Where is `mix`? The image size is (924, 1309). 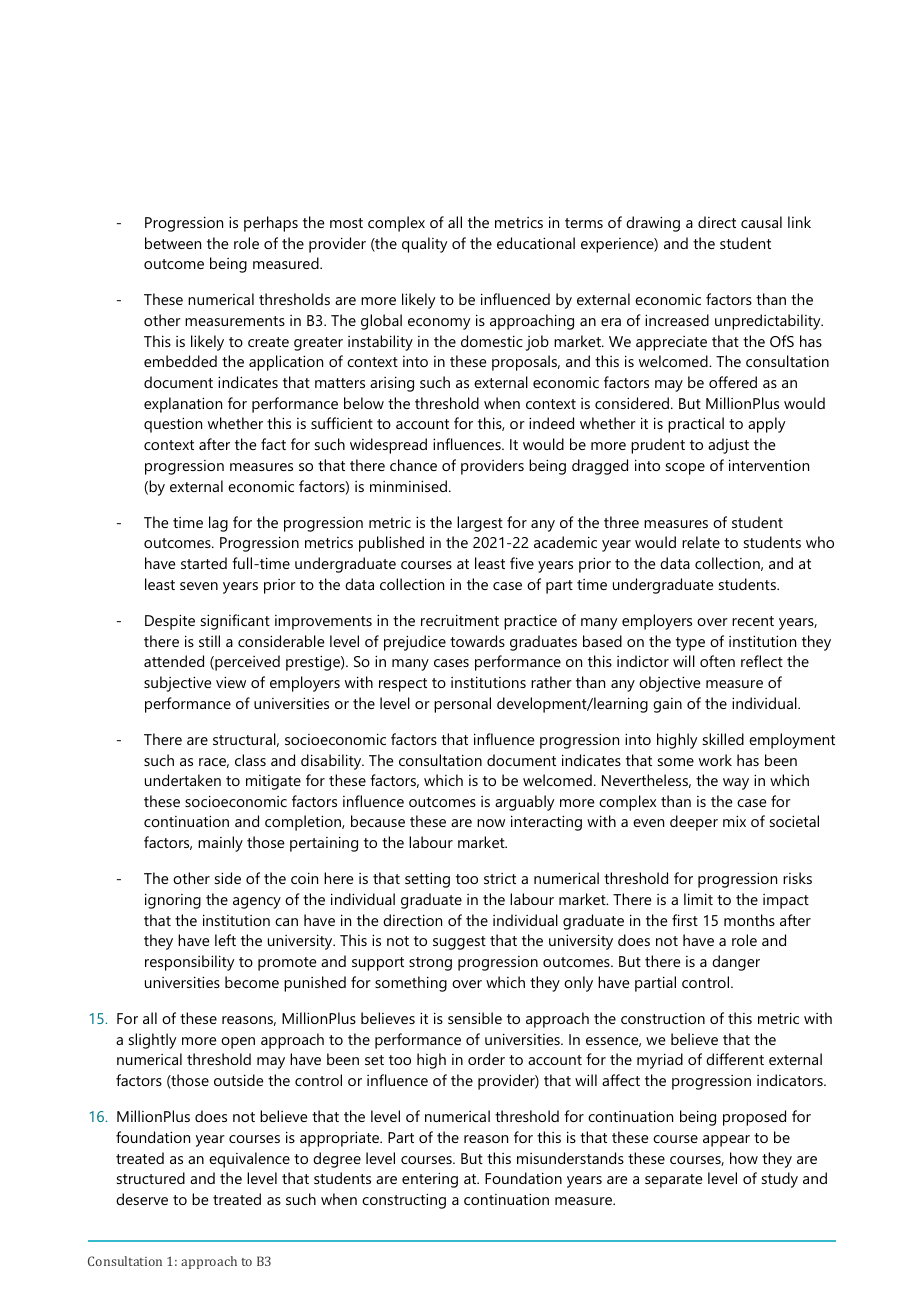
mix is located at coordinates (734, 821).
